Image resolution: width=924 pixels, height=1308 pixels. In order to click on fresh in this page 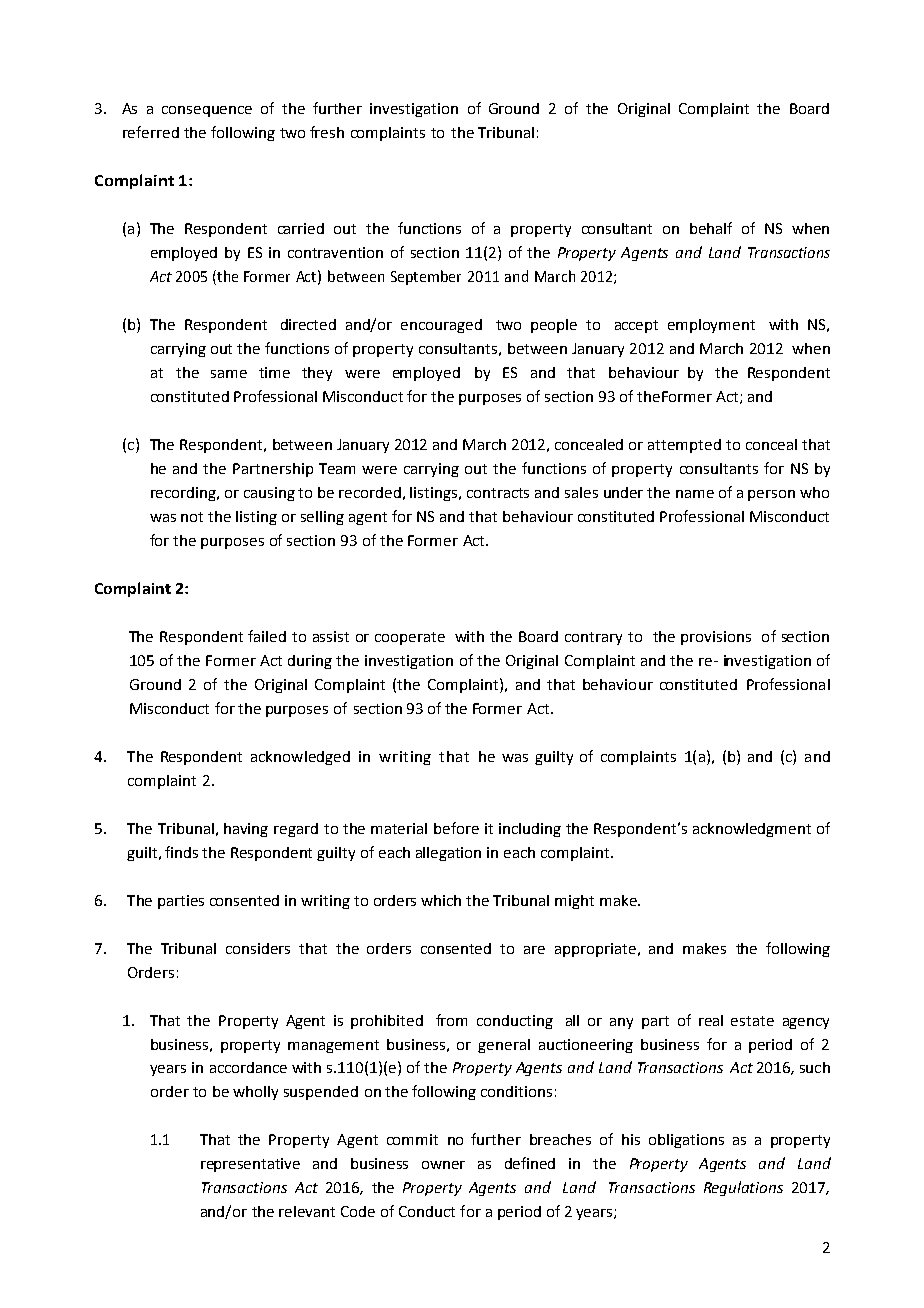, I will do `click(327, 132)`.
